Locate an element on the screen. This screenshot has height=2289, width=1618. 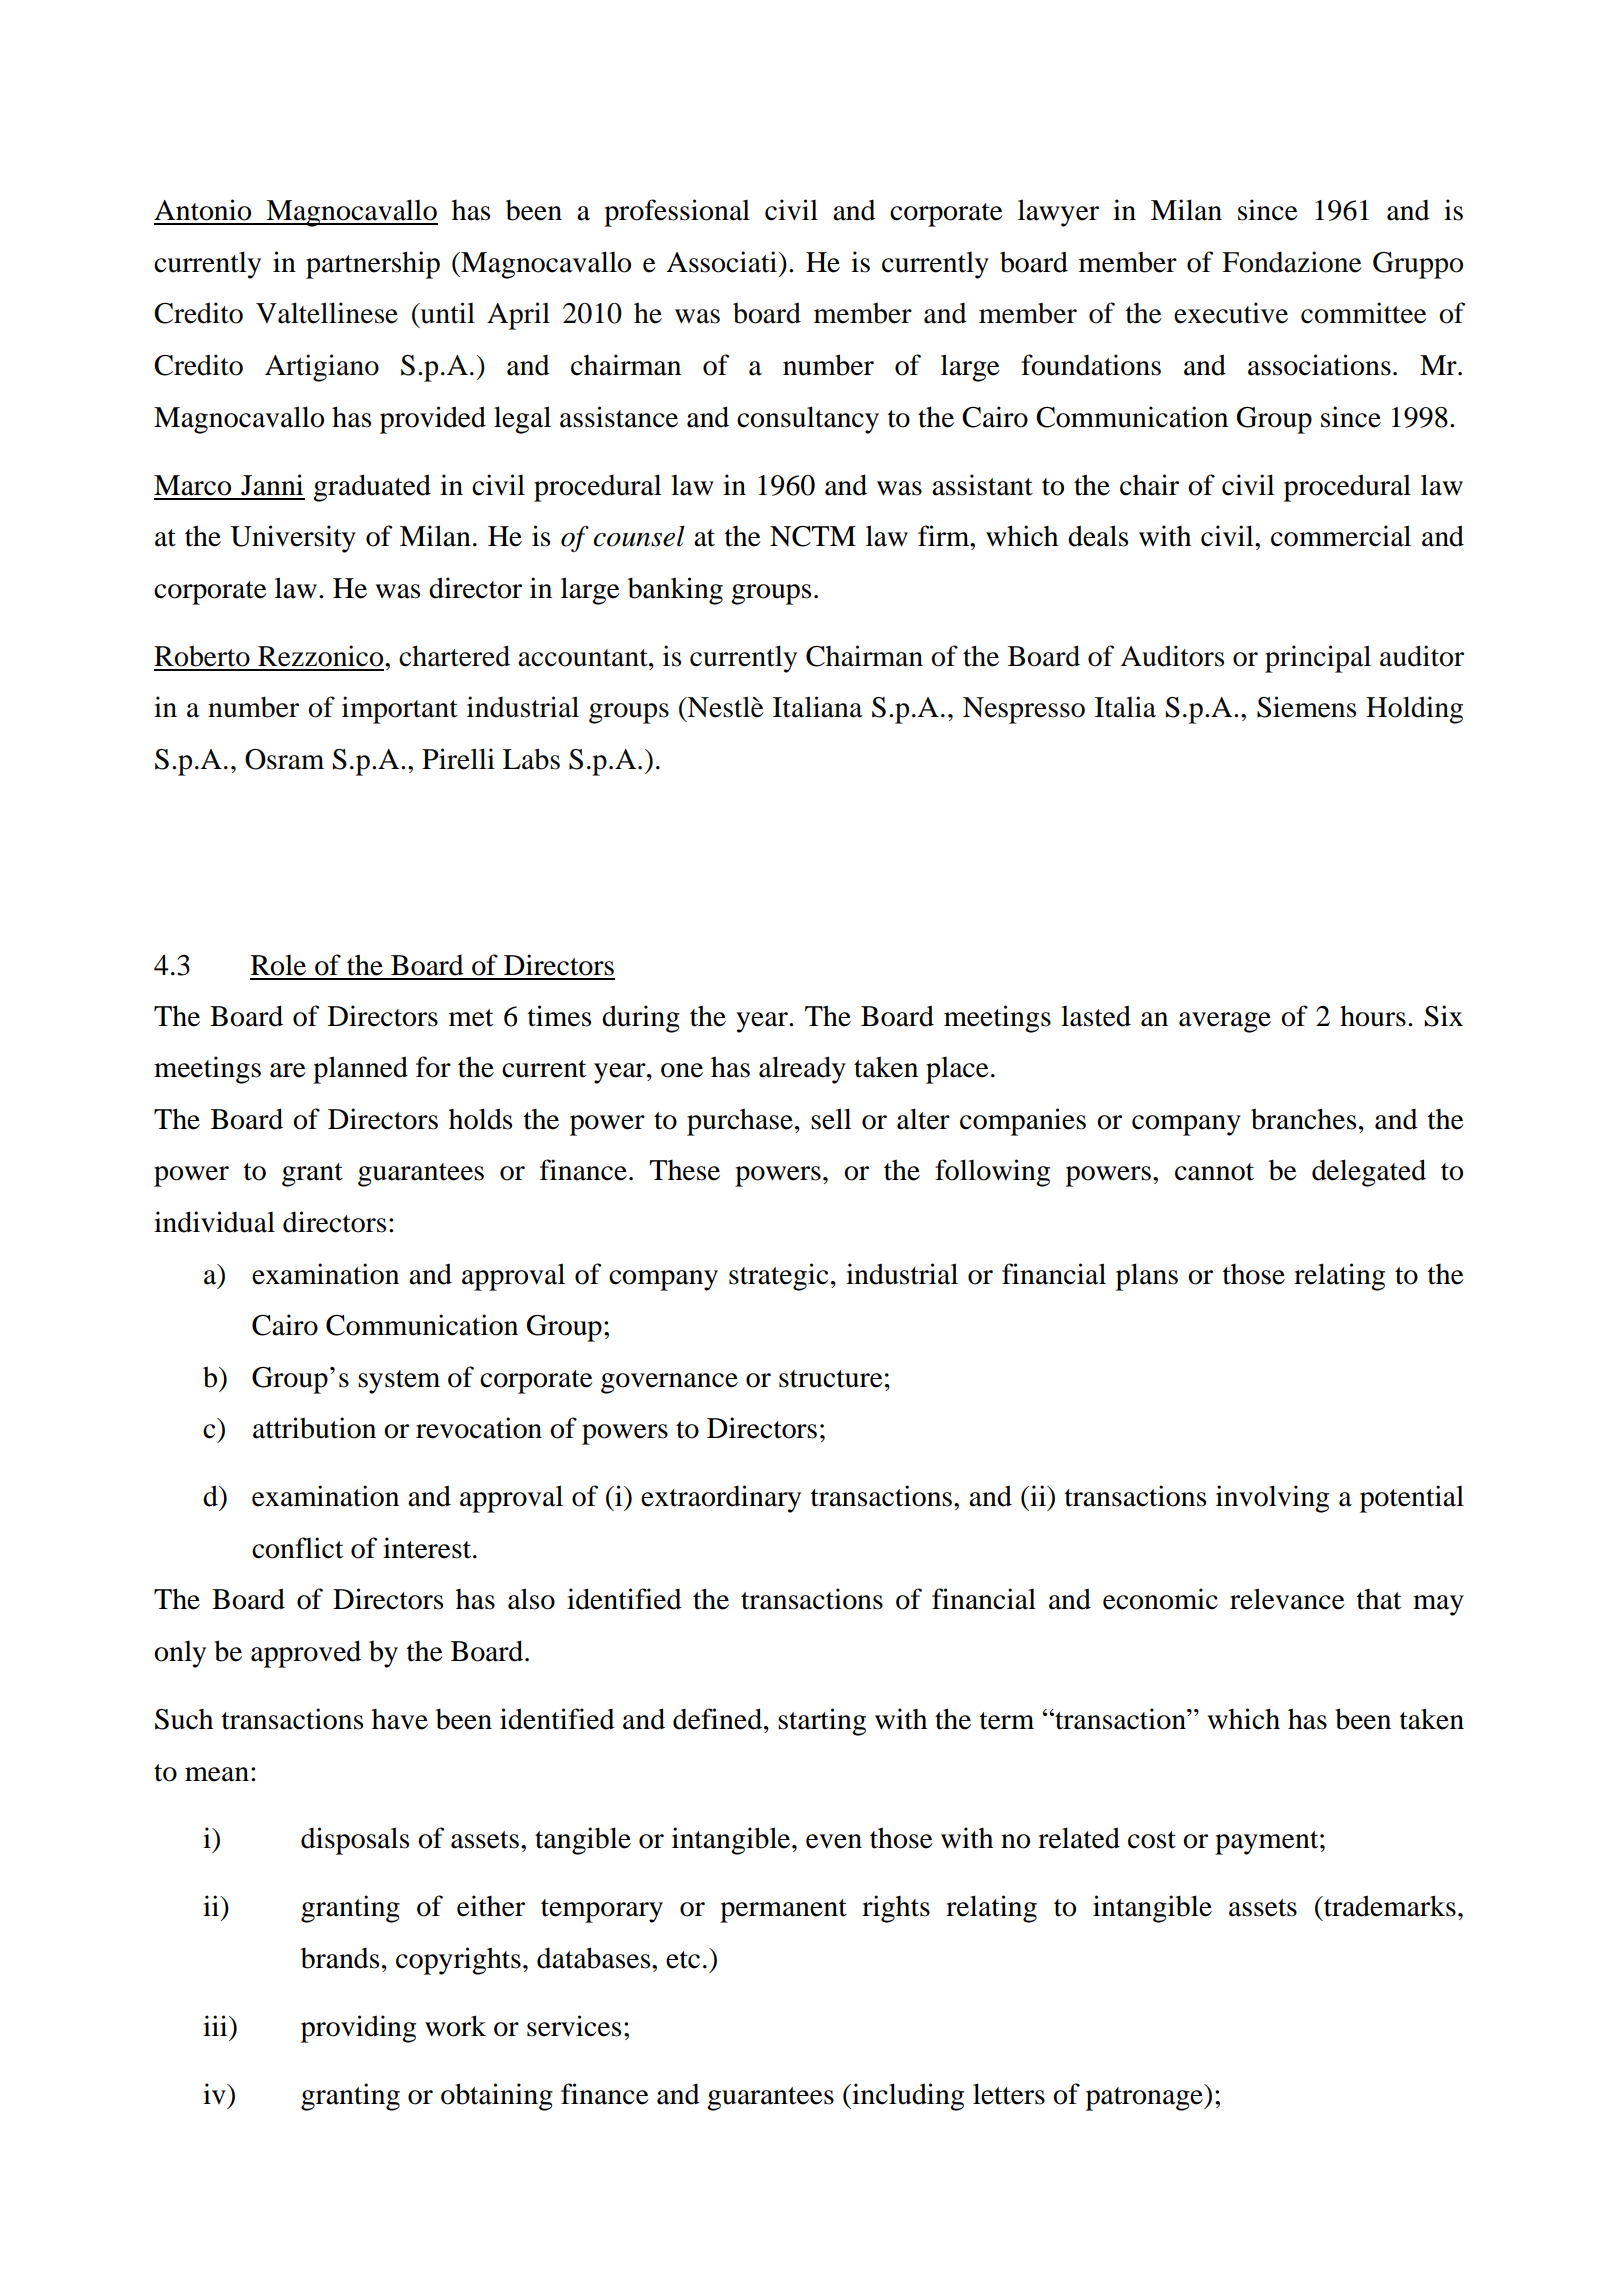
executive is located at coordinates (1231, 313).
